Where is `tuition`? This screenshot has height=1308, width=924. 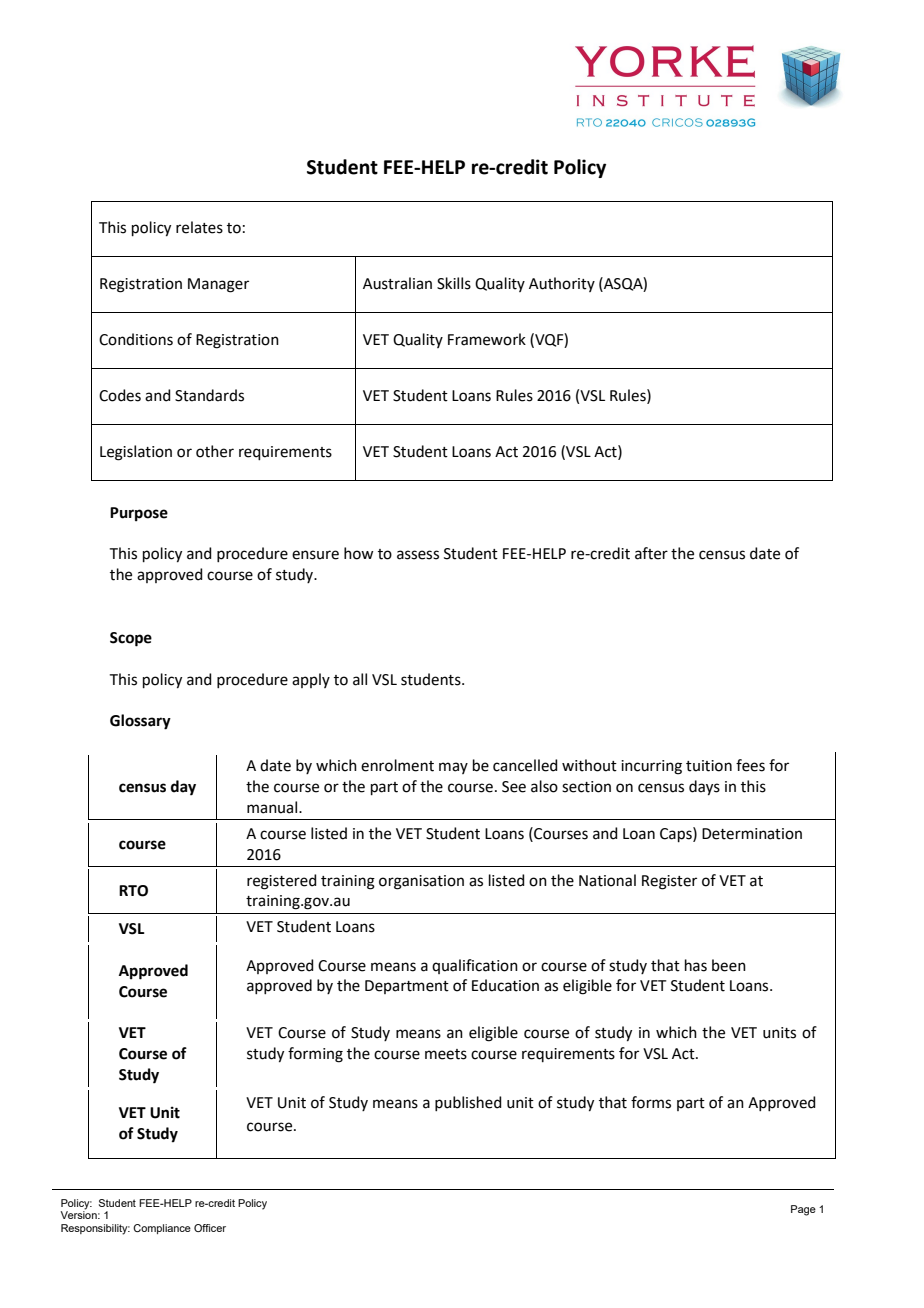 tuition is located at coordinates (709, 766).
